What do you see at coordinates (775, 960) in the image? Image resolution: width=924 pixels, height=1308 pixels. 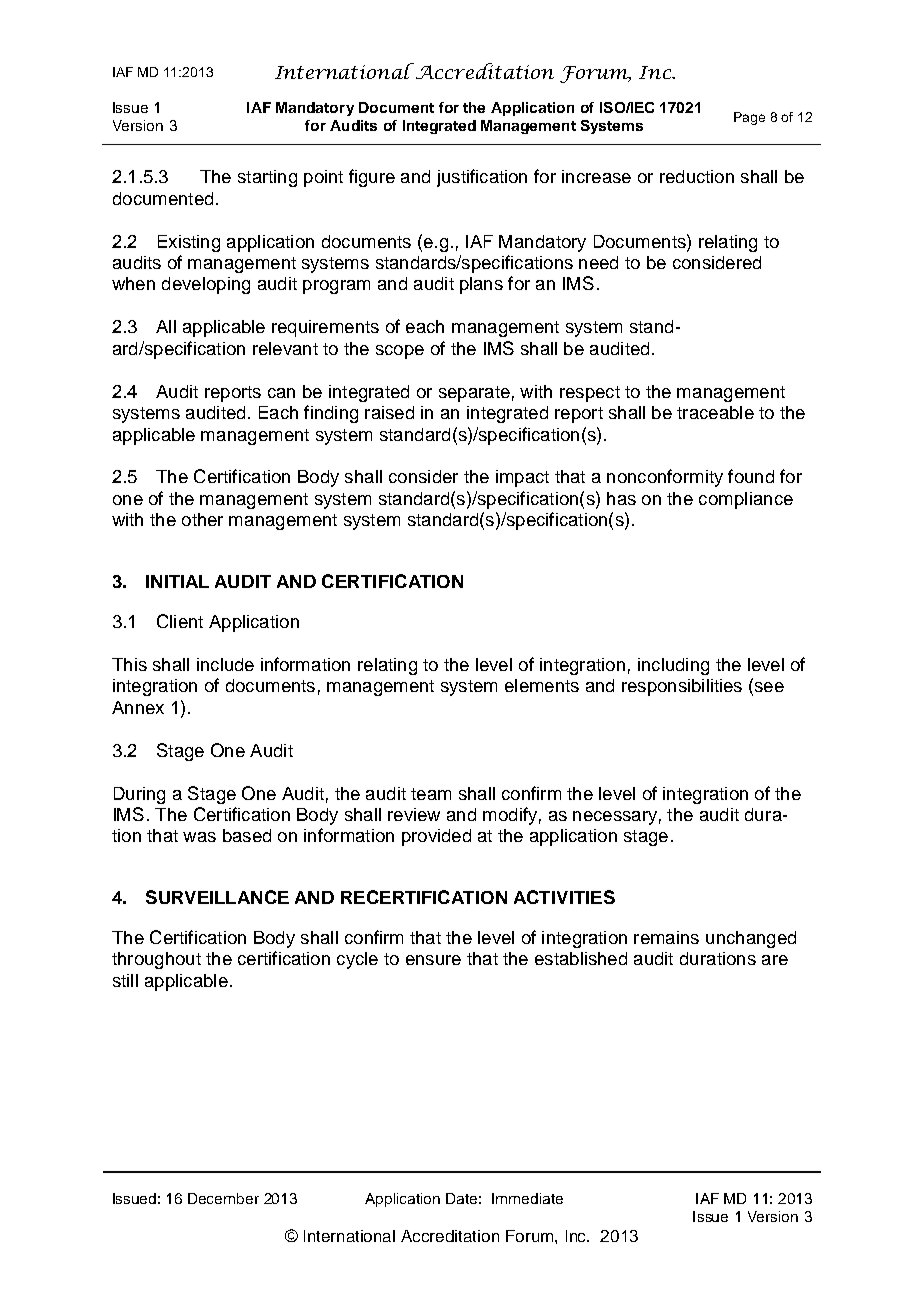 I see `are` at bounding box center [775, 960].
